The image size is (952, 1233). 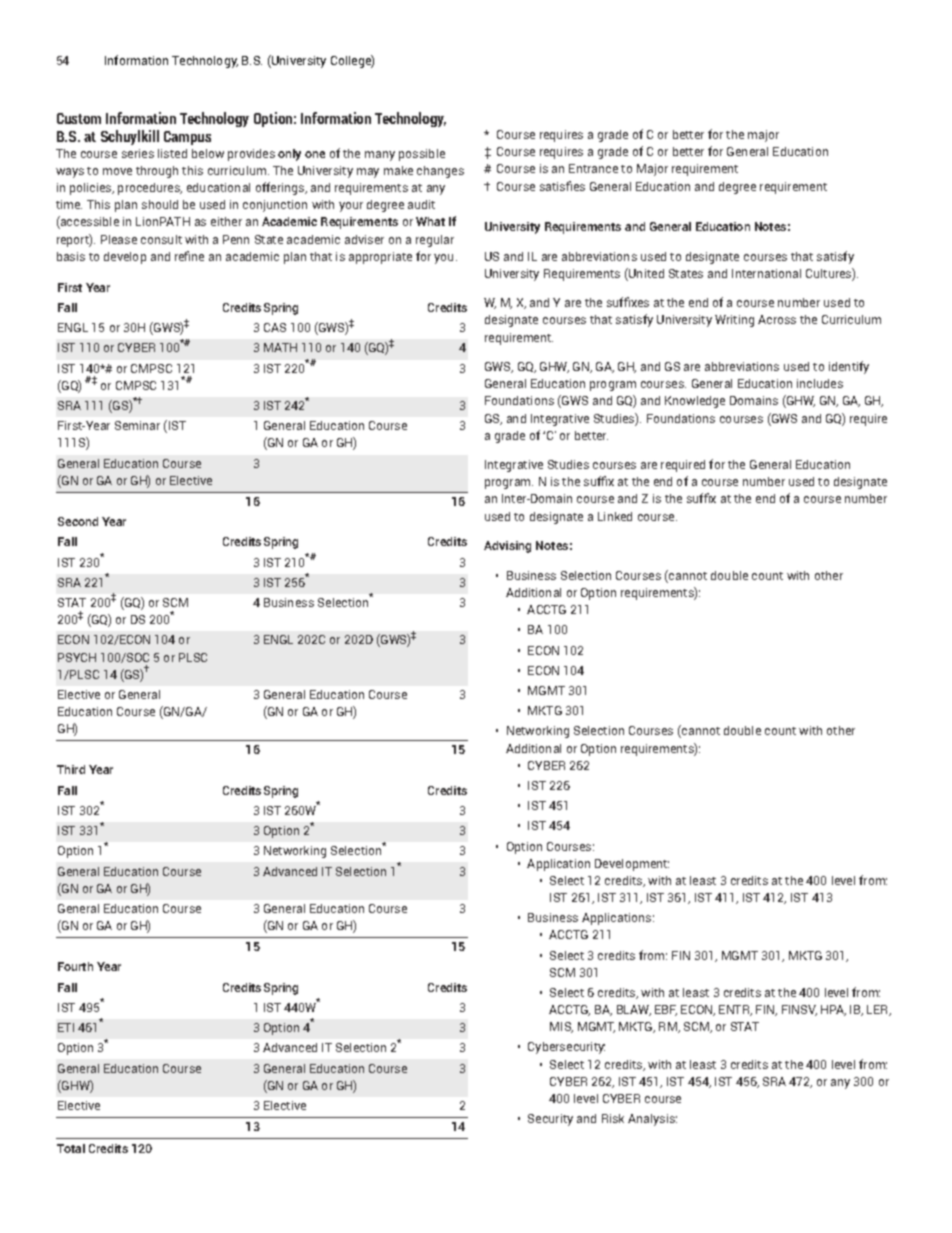 What do you see at coordinates (645, 274) in the document?
I see `United` at bounding box center [645, 274].
